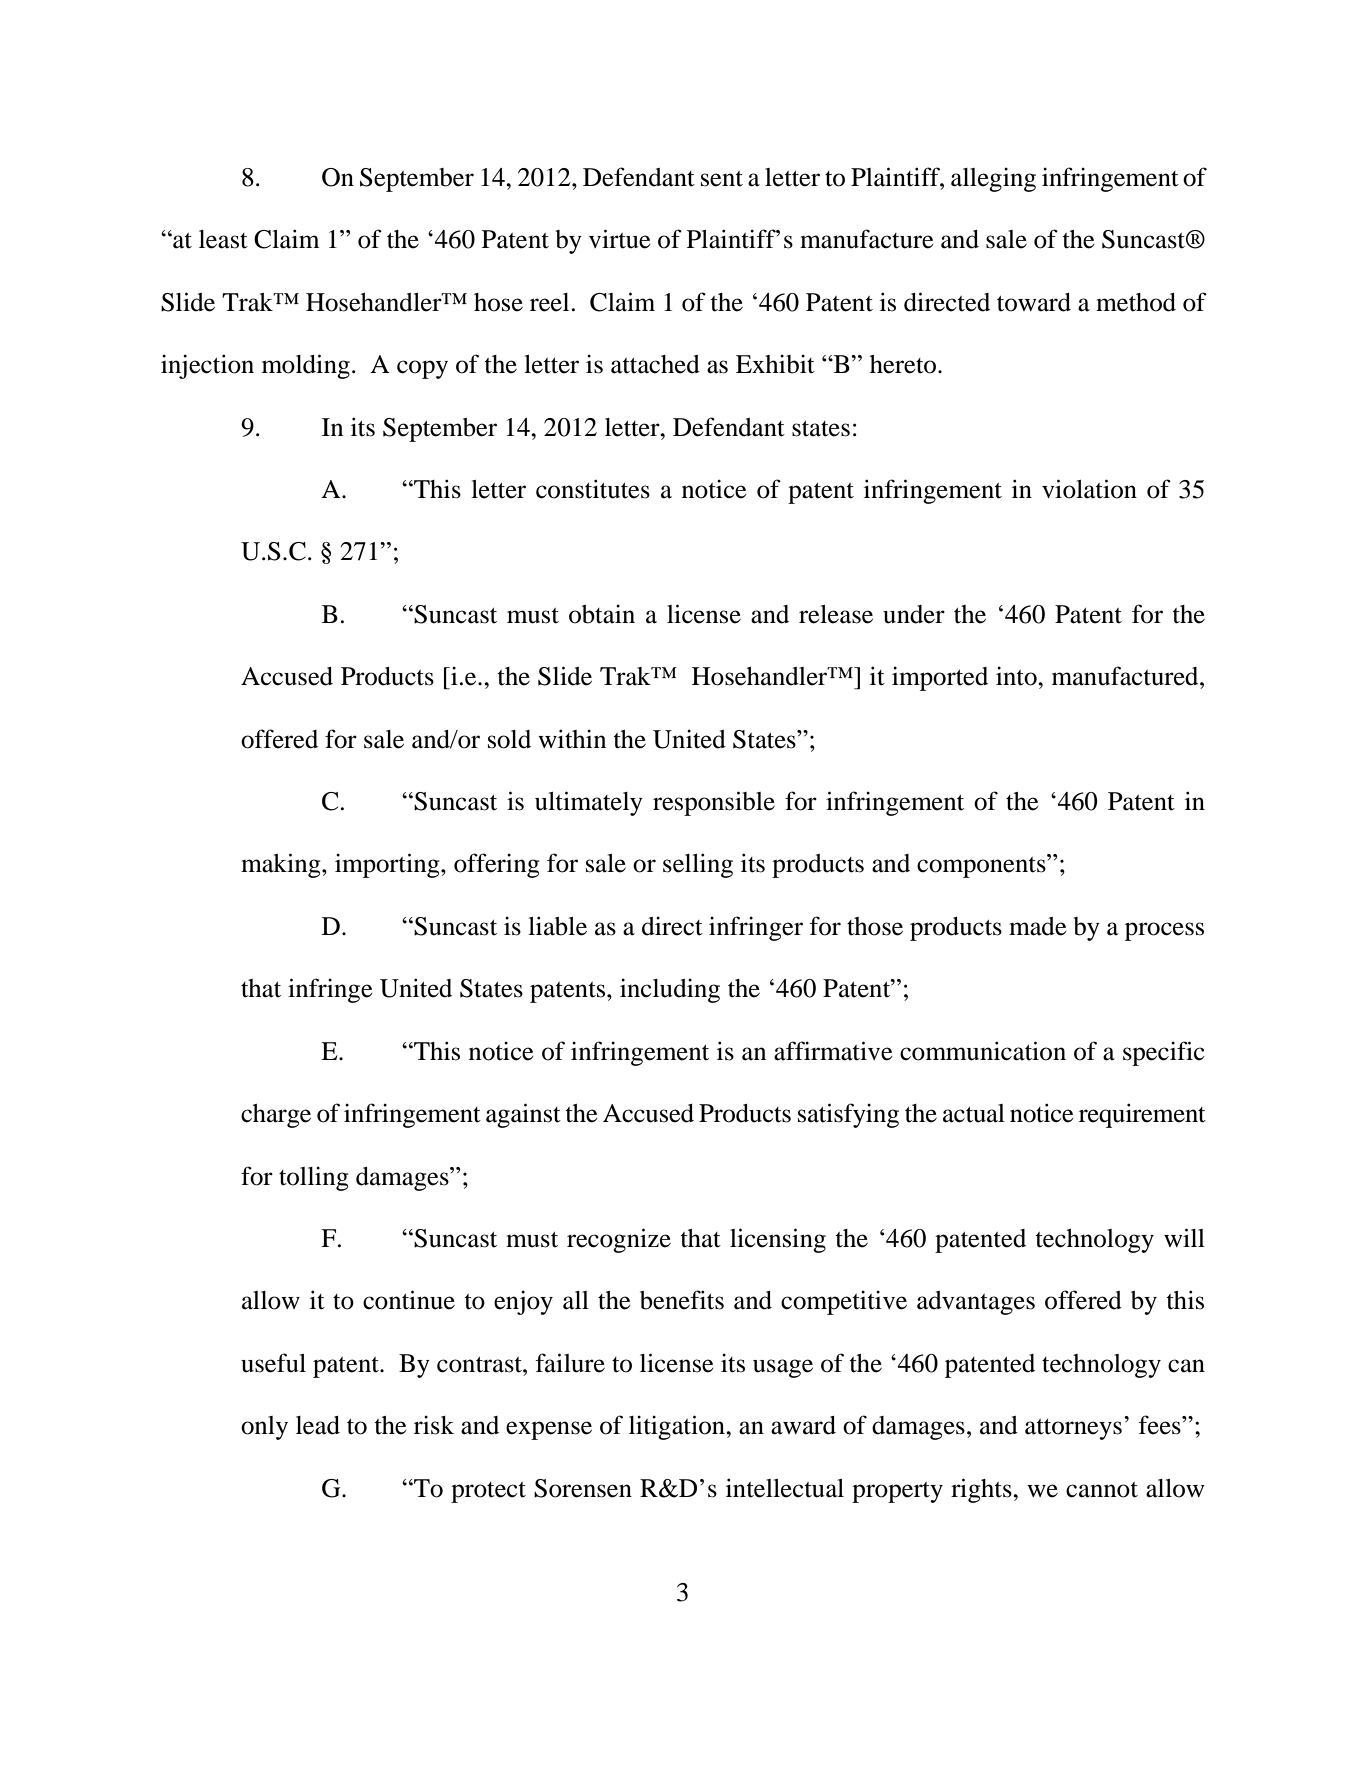  I want to click on alleging, so click(993, 179).
